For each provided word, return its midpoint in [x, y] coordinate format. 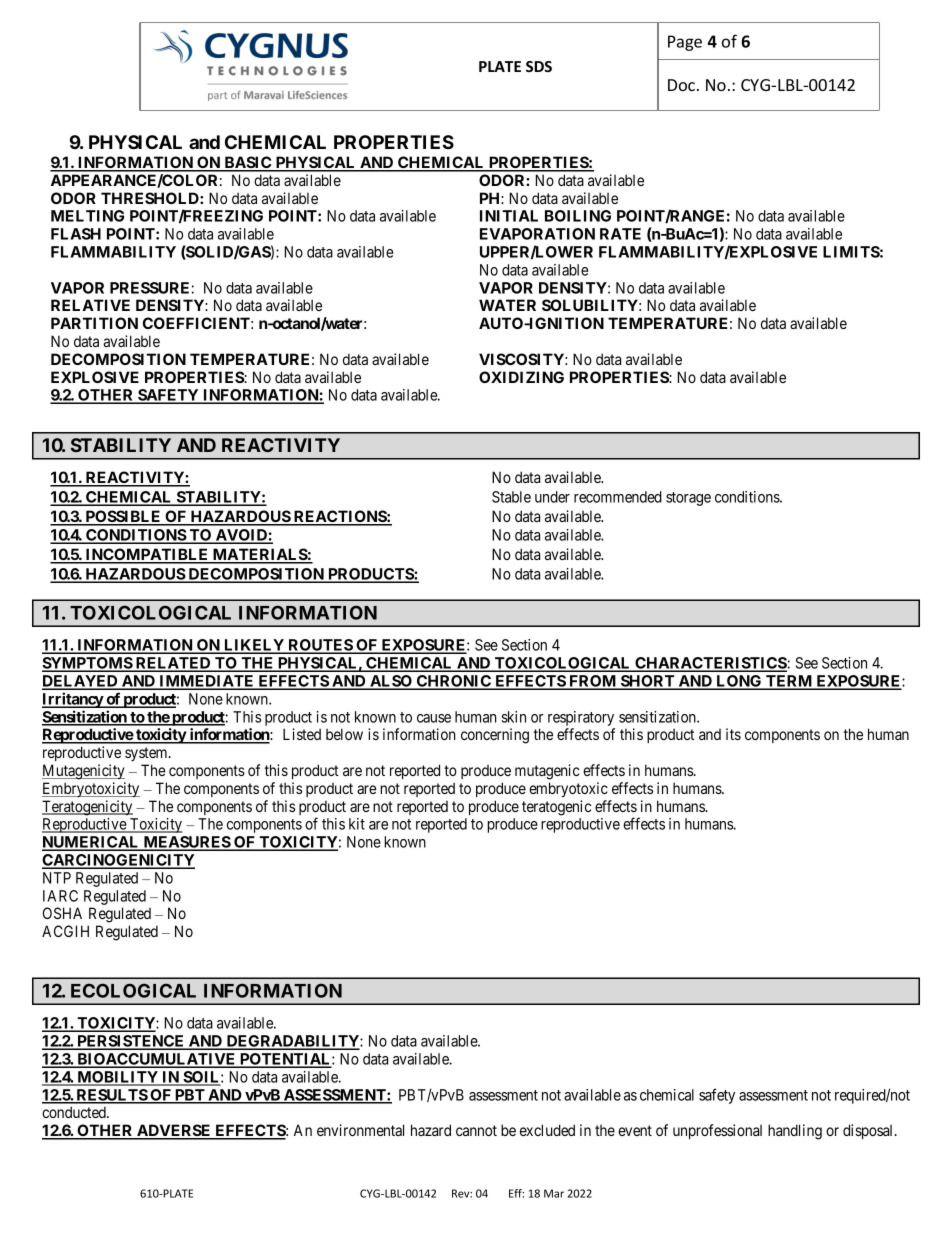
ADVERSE [174, 1131]
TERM [789, 682]
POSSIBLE [123, 517]
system [147, 754]
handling [795, 1132]
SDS [539, 66]
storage [688, 499]
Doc [683, 85]
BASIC [248, 163]
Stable [511, 497]
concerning [495, 736]
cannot [476, 1130]
